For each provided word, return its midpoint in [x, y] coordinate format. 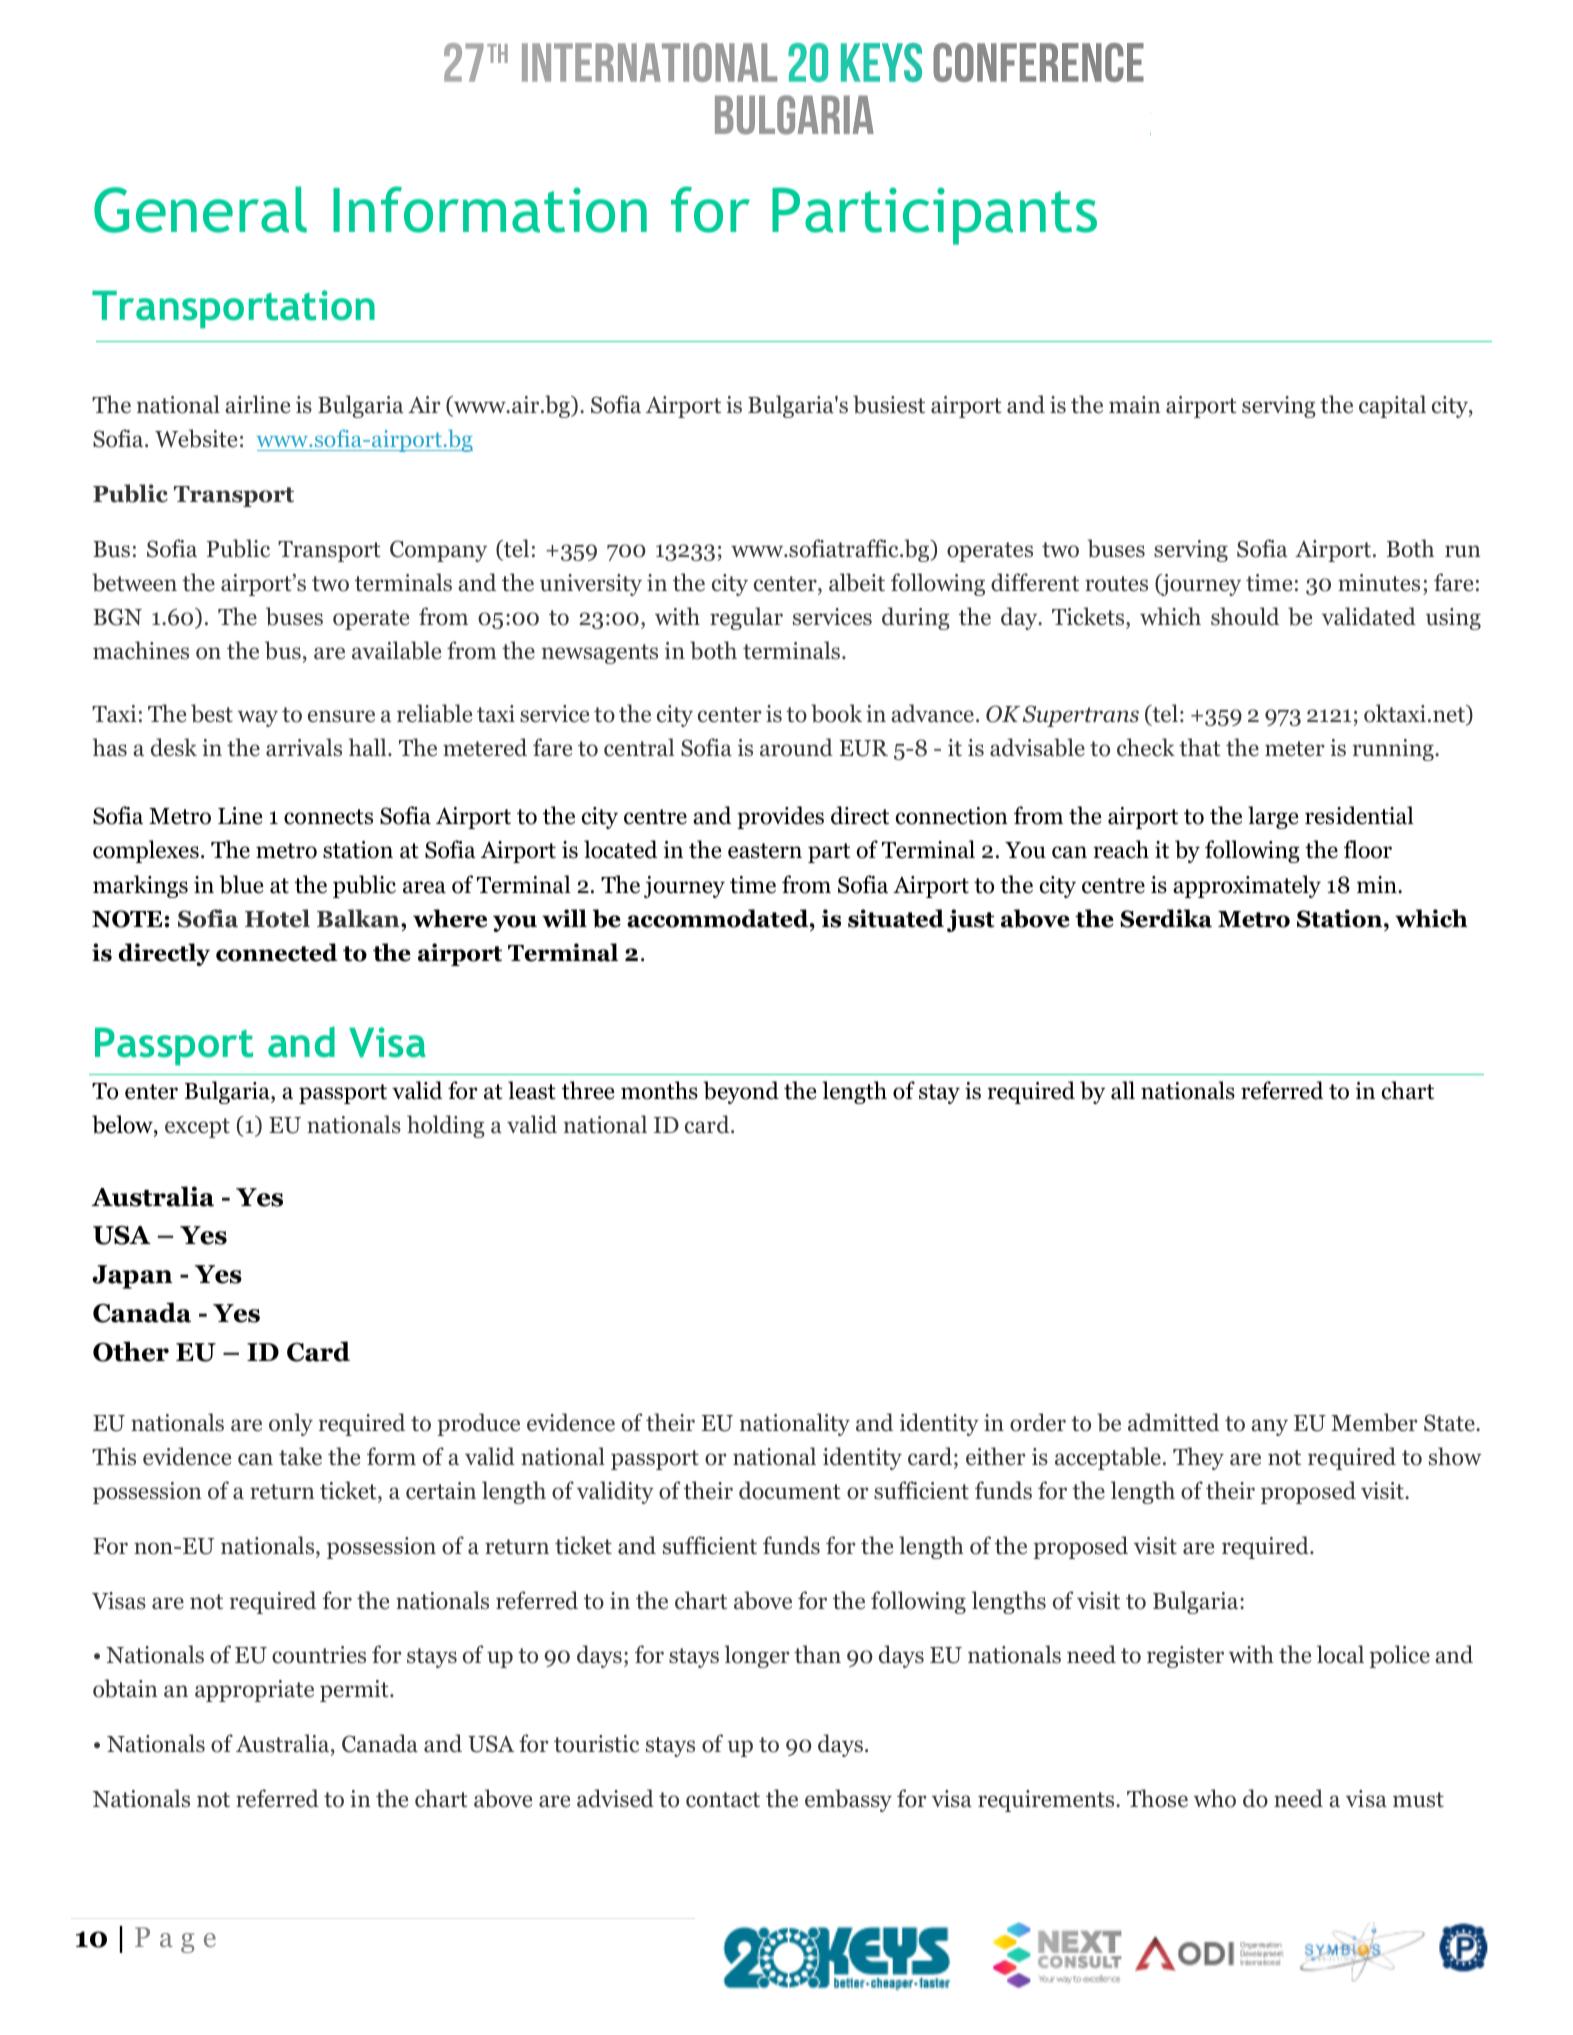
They [1198, 1458]
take [300, 1456]
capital [1392, 406]
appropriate [254, 1691]
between [134, 582]
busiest [889, 404]
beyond [741, 1092]
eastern [765, 851]
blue [241, 884]
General [200, 209]
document [790, 1490]
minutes [1379, 583]
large [1273, 817]
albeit [857, 582]
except [197, 1128]
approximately [1247, 886]
